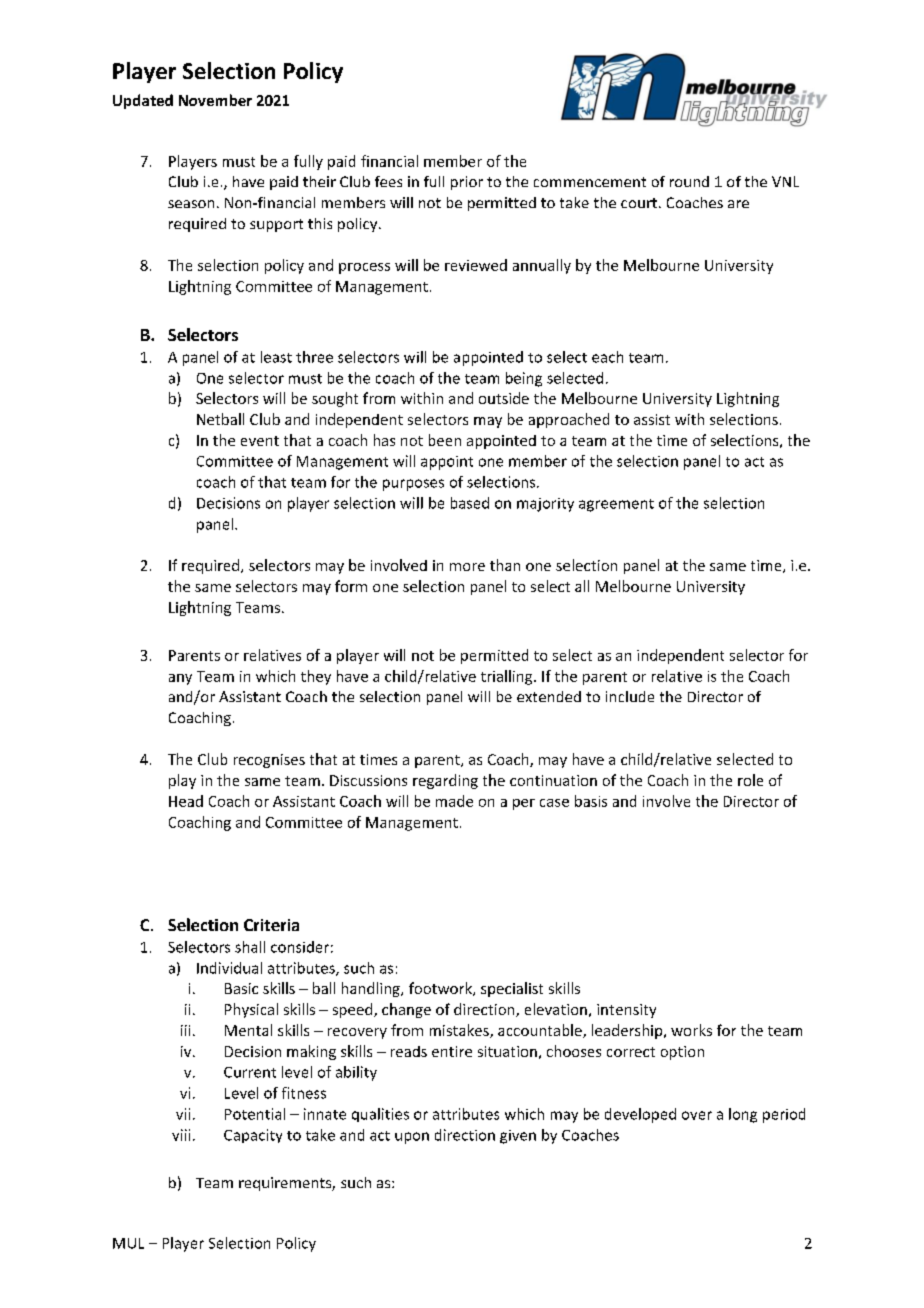 This page has height=1308, width=924. What do you see at coordinates (128, 1243) in the page?
I see `MUL` at bounding box center [128, 1243].
